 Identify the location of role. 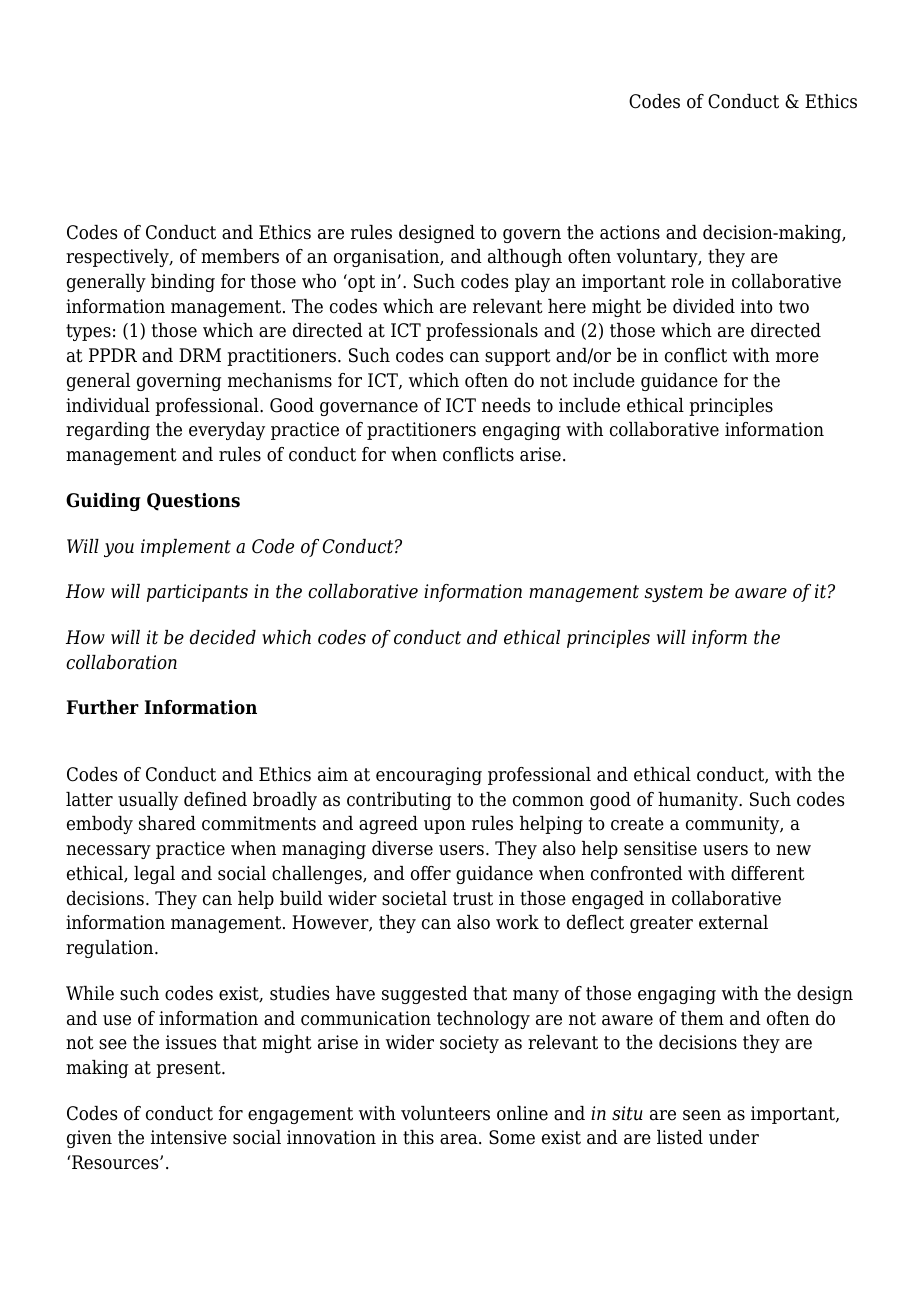
(687, 281).
